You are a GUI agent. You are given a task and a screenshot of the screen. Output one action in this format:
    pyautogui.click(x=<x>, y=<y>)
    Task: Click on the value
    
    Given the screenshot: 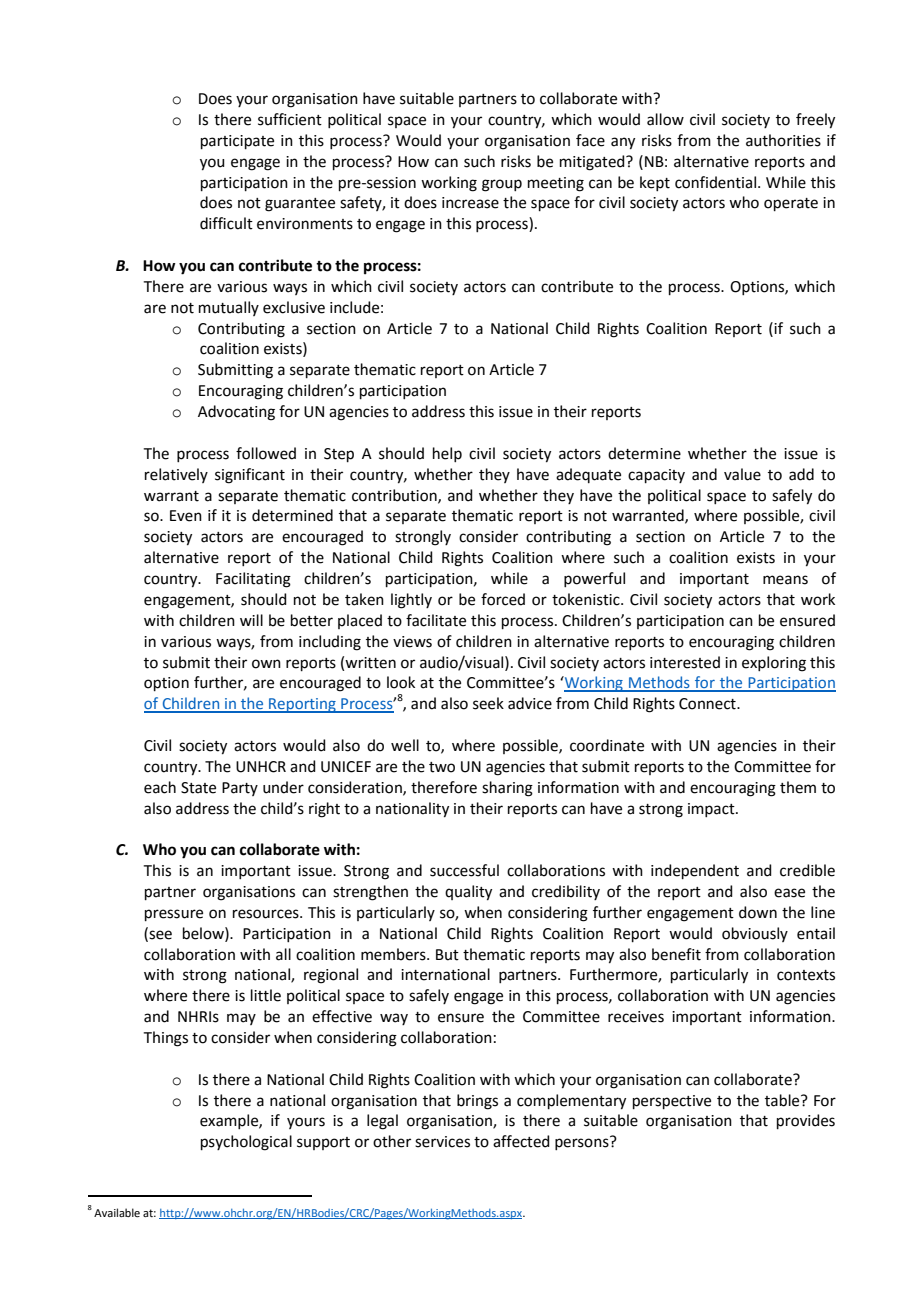 What is the action you would take?
    pyautogui.click(x=742, y=474)
